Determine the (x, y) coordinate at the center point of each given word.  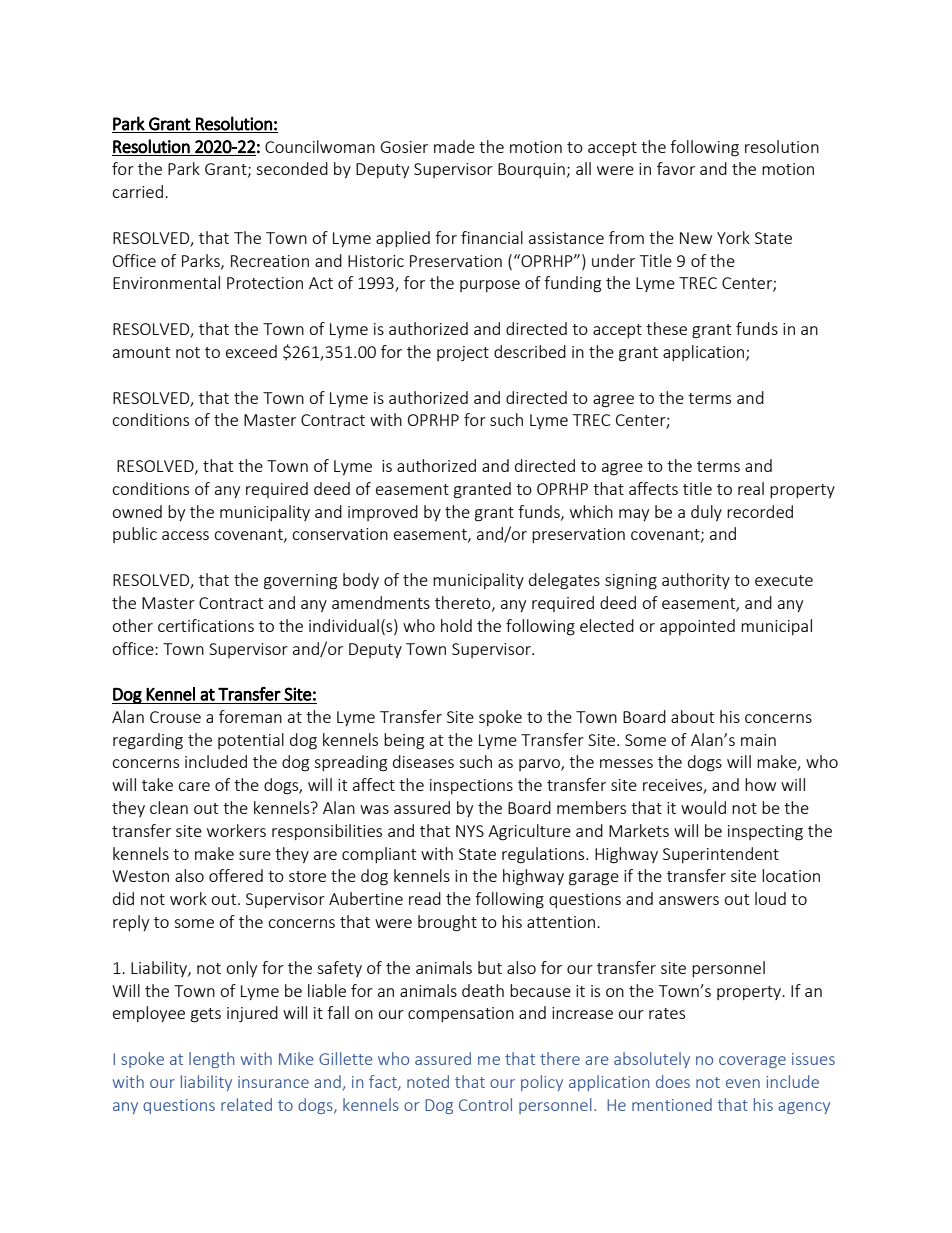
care (194, 786)
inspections (471, 786)
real (751, 488)
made (454, 146)
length (212, 1060)
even (743, 1083)
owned (137, 511)
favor (676, 168)
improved (383, 513)
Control (485, 1104)
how (760, 784)
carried (137, 191)
